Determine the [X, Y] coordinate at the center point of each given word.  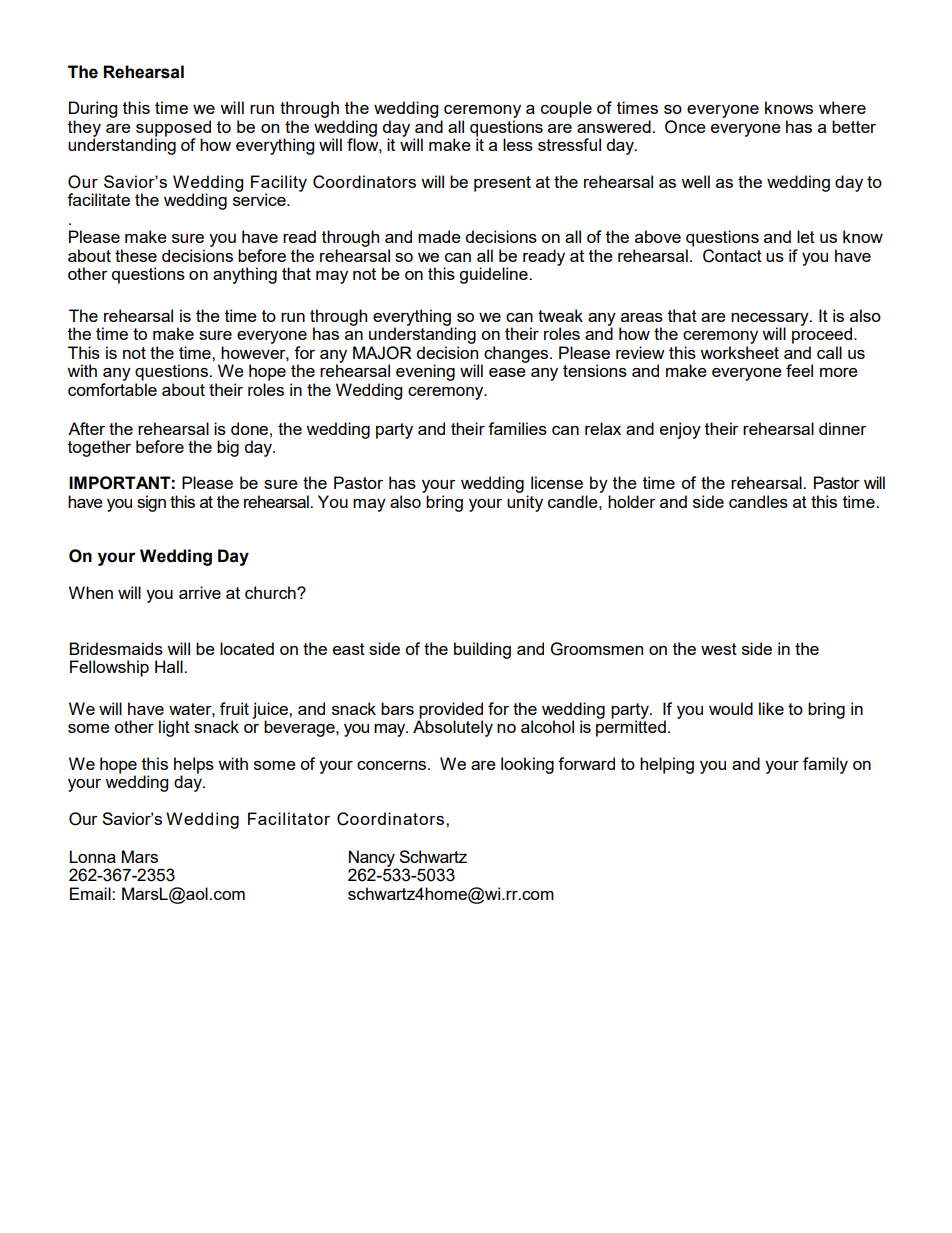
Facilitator [289, 818]
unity [525, 503]
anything [245, 275]
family [825, 765]
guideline [494, 275]
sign [151, 503]
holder [632, 501]
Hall [170, 666]
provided [451, 710]
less [518, 144]
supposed [173, 129]
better [854, 126]
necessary [771, 320]
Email [91, 893]
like [771, 708]
